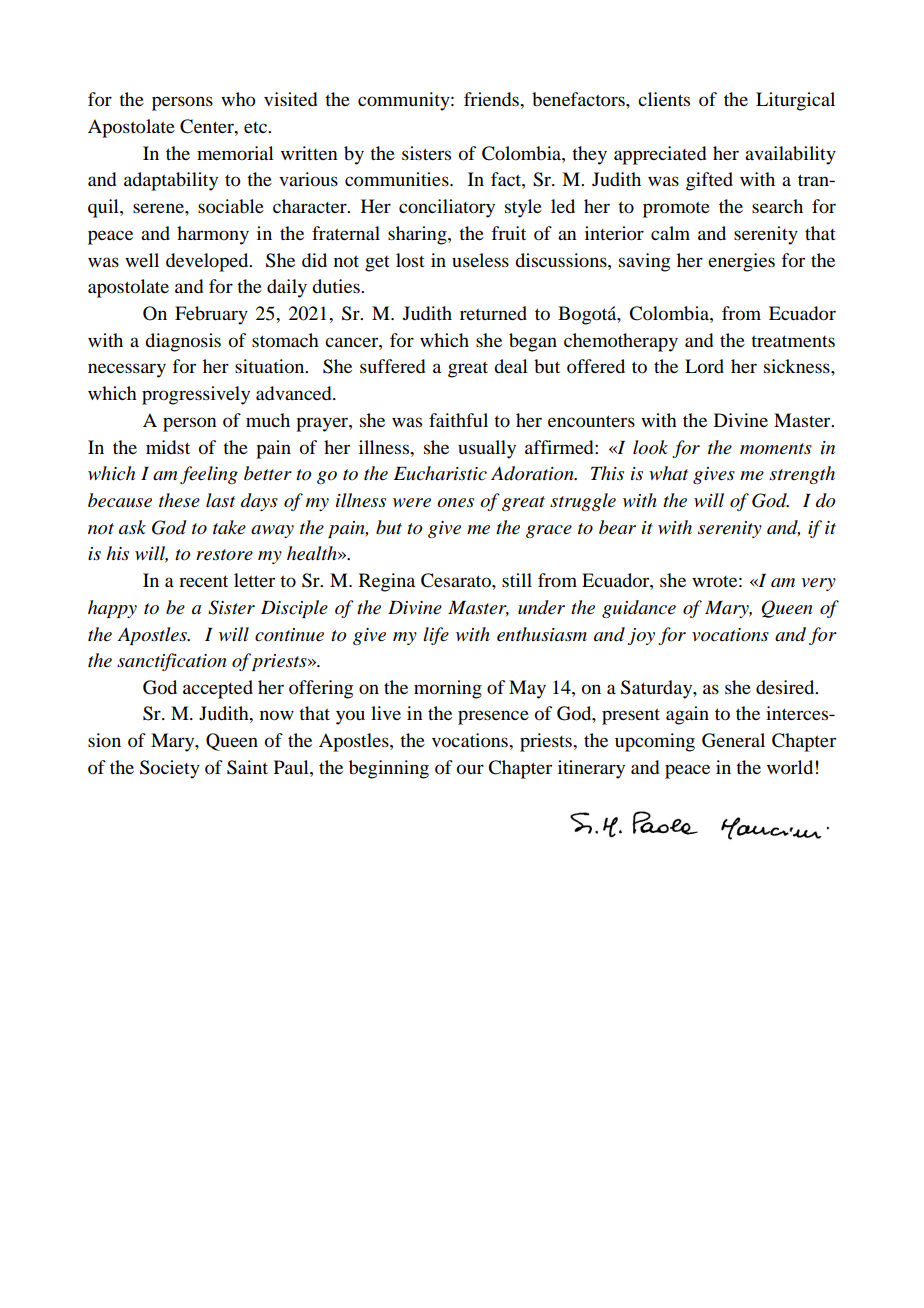 The height and width of the image is (1308, 924). I want to click on Liturgical, so click(795, 101).
